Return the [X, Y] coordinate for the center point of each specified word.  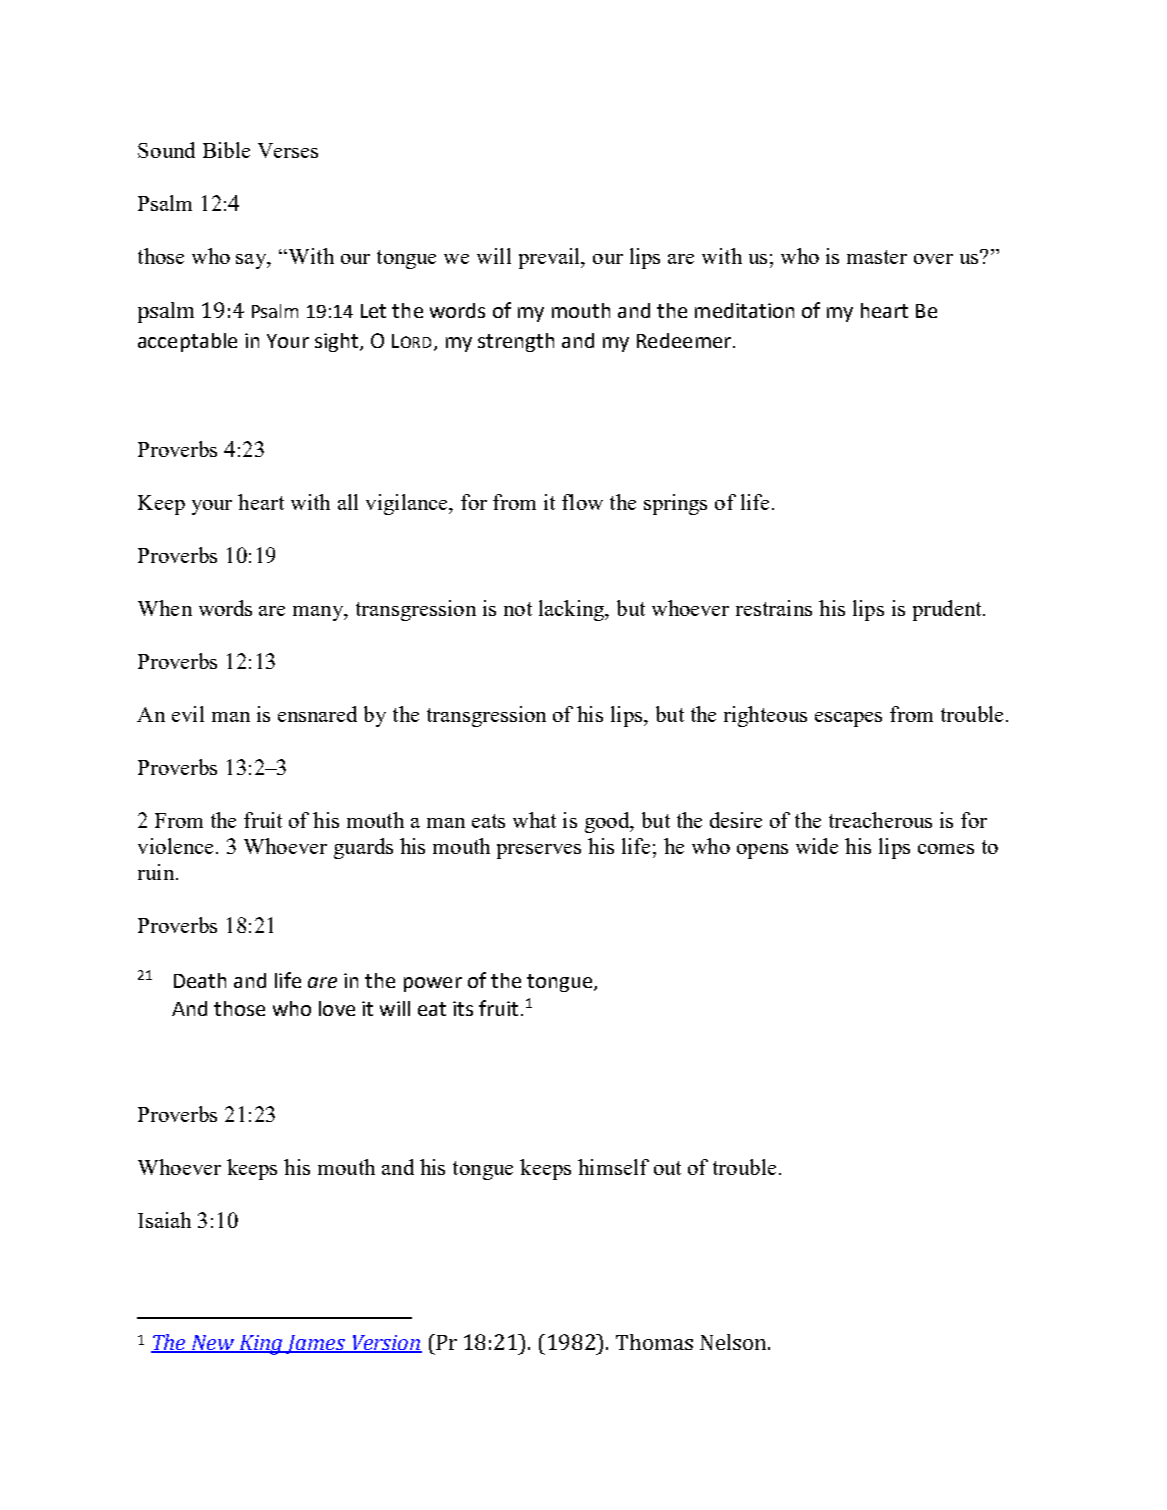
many [319, 613]
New [213, 1344]
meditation [744, 310]
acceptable [187, 342]
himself [613, 1167]
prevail [551, 258]
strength [516, 342]
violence [177, 846]
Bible [226, 150]
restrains [774, 608]
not [518, 609]
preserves [539, 851]
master [877, 257]
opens [762, 851]
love [337, 1008]
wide [817, 846]
